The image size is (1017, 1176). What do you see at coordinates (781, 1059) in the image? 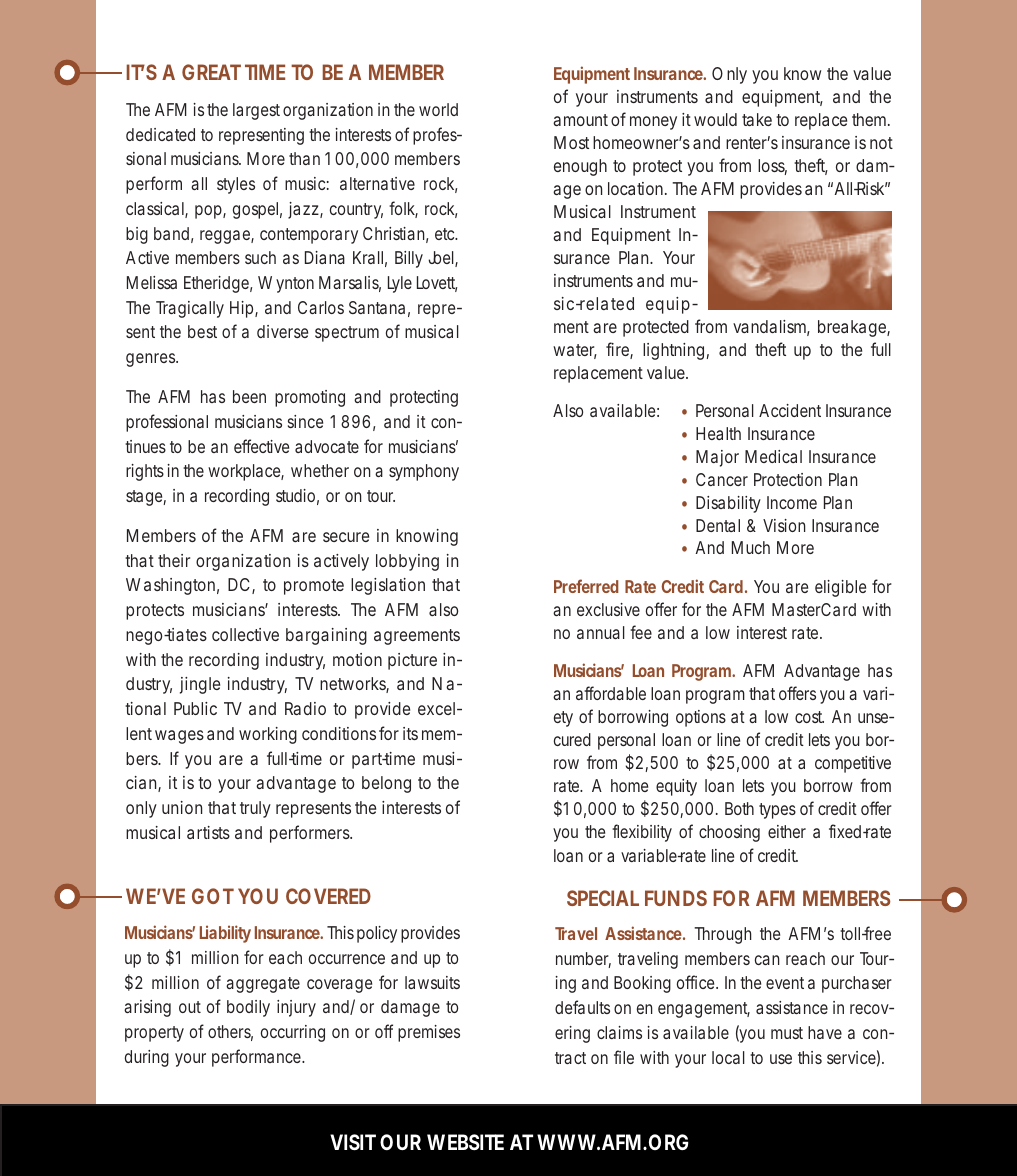
I see `use` at bounding box center [781, 1059].
